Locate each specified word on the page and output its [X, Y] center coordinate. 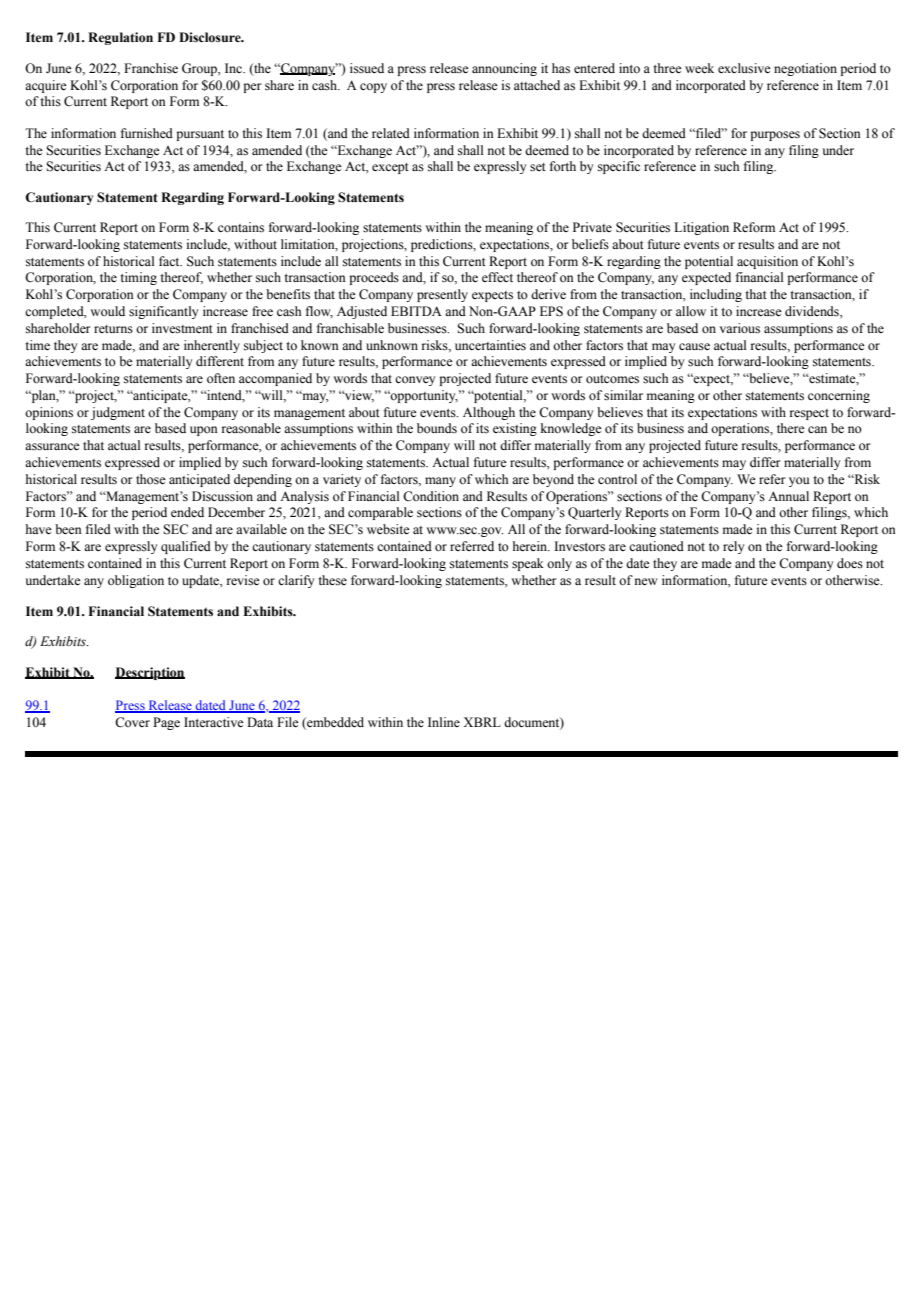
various [740, 328]
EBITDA [416, 311]
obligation [136, 581]
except [390, 168]
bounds [437, 428]
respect [809, 414]
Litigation [701, 228]
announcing [504, 69]
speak [528, 564]
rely [733, 547]
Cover [132, 722]
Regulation [120, 38]
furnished [147, 133]
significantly [163, 312]
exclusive [744, 68]
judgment [118, 413]
